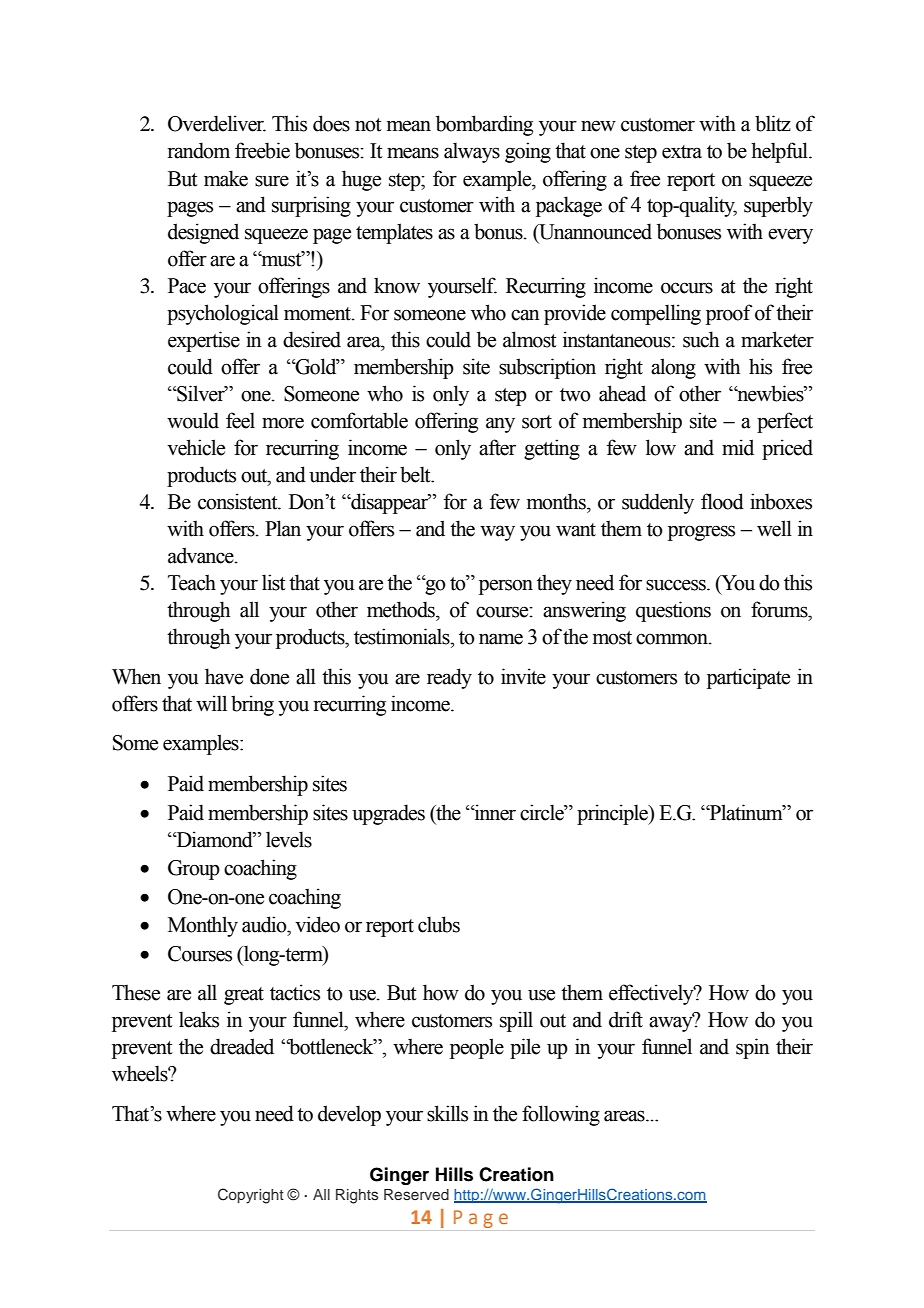 The image size is (924, 1308). I want to click on ready, so click(449, 678).
